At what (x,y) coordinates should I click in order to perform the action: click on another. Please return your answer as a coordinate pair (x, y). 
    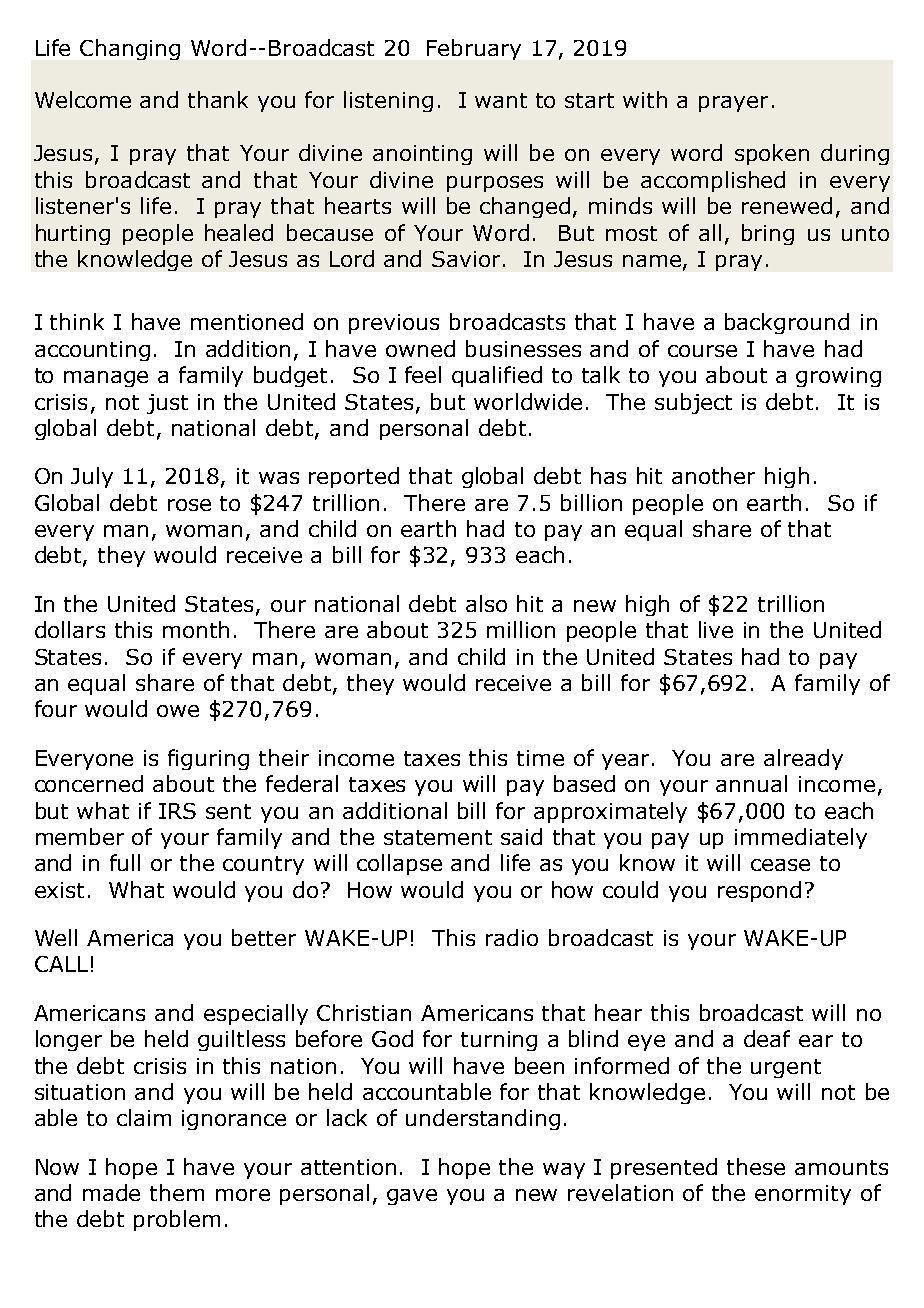
    Looking at the image, I should click on (713, 475).
